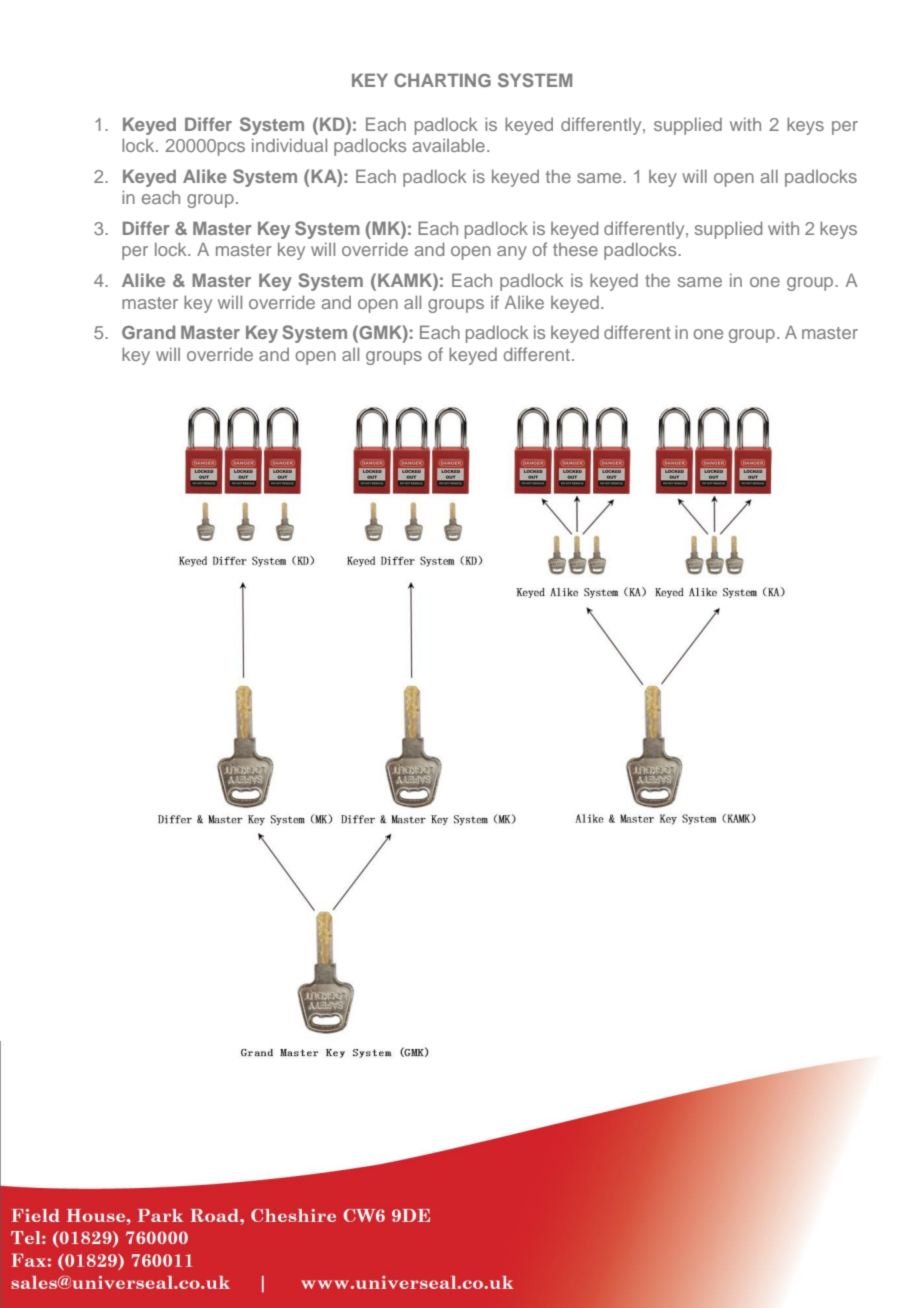 The image size is (924, 1308). I want to click on CHARTING, so click(442, 80).
